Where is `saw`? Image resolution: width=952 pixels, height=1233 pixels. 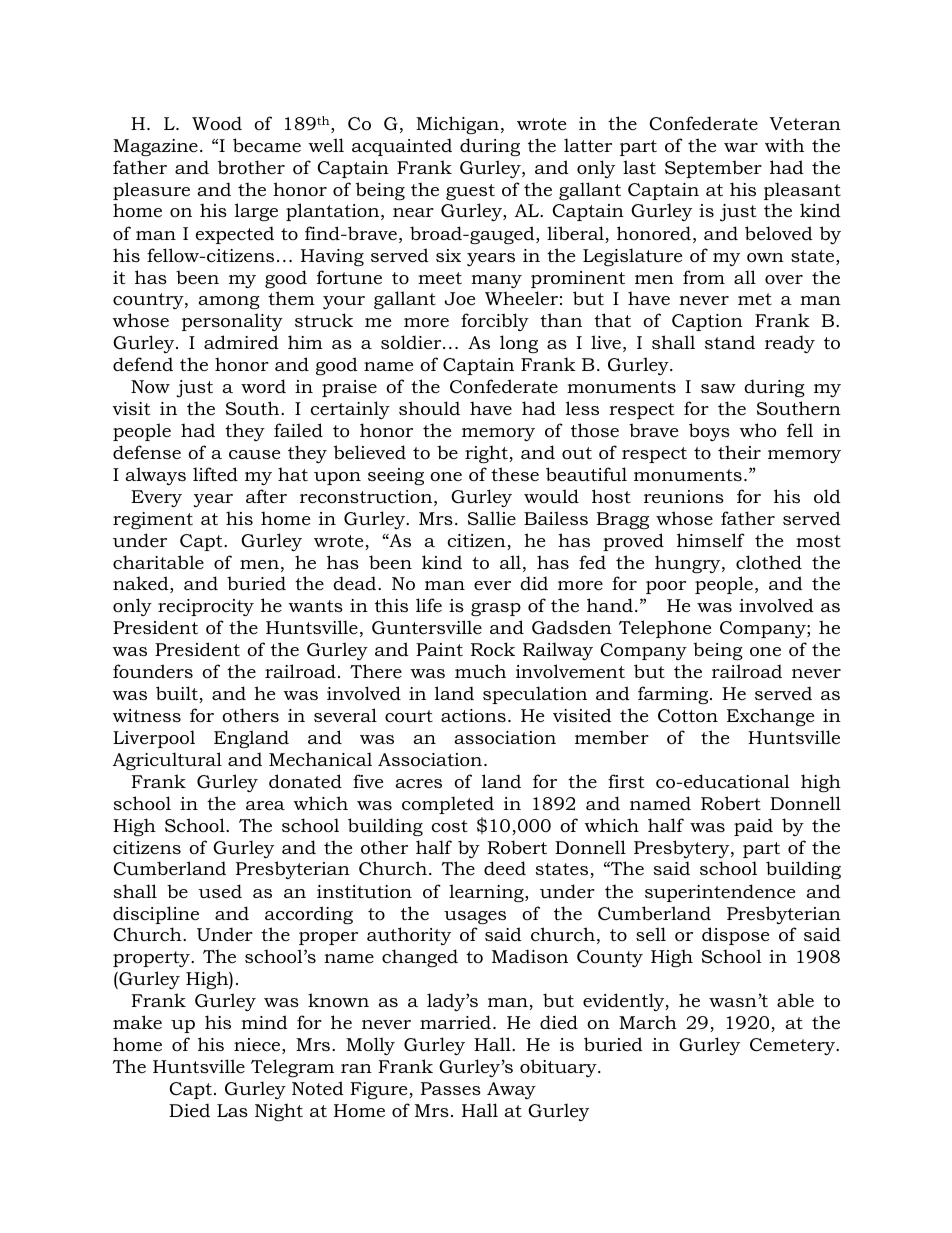 saw is located at coordinates (718, 388).
